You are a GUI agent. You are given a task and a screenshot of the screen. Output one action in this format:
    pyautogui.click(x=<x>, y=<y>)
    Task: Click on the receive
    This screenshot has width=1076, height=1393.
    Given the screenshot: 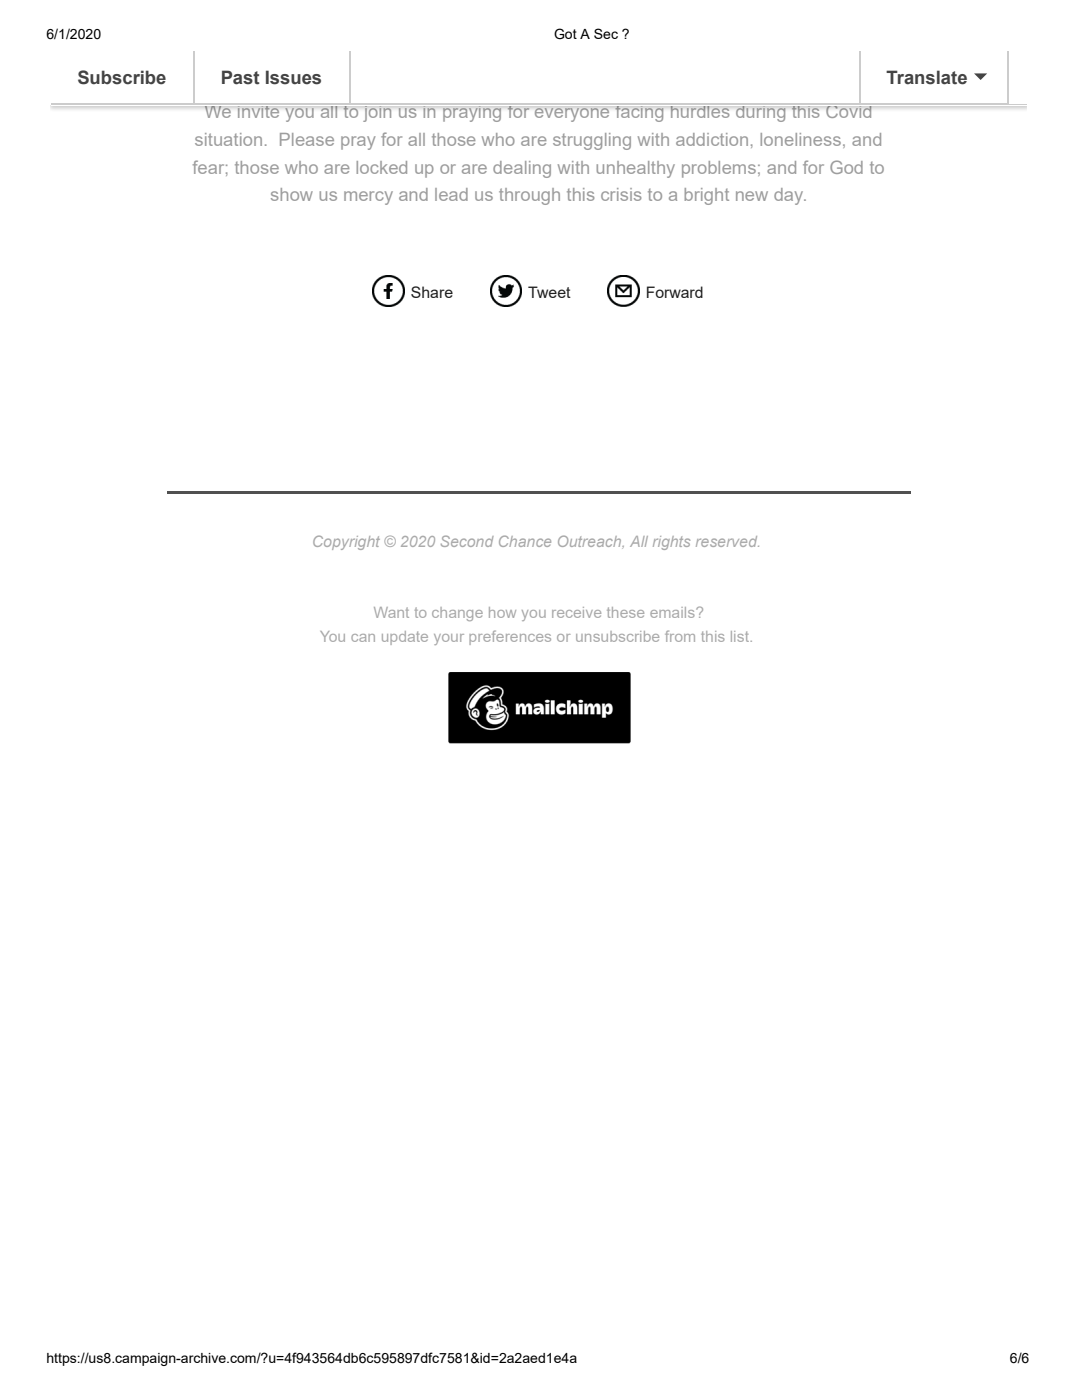 What is the action you would take?
    pyautogui.click(x=576, y=612)
